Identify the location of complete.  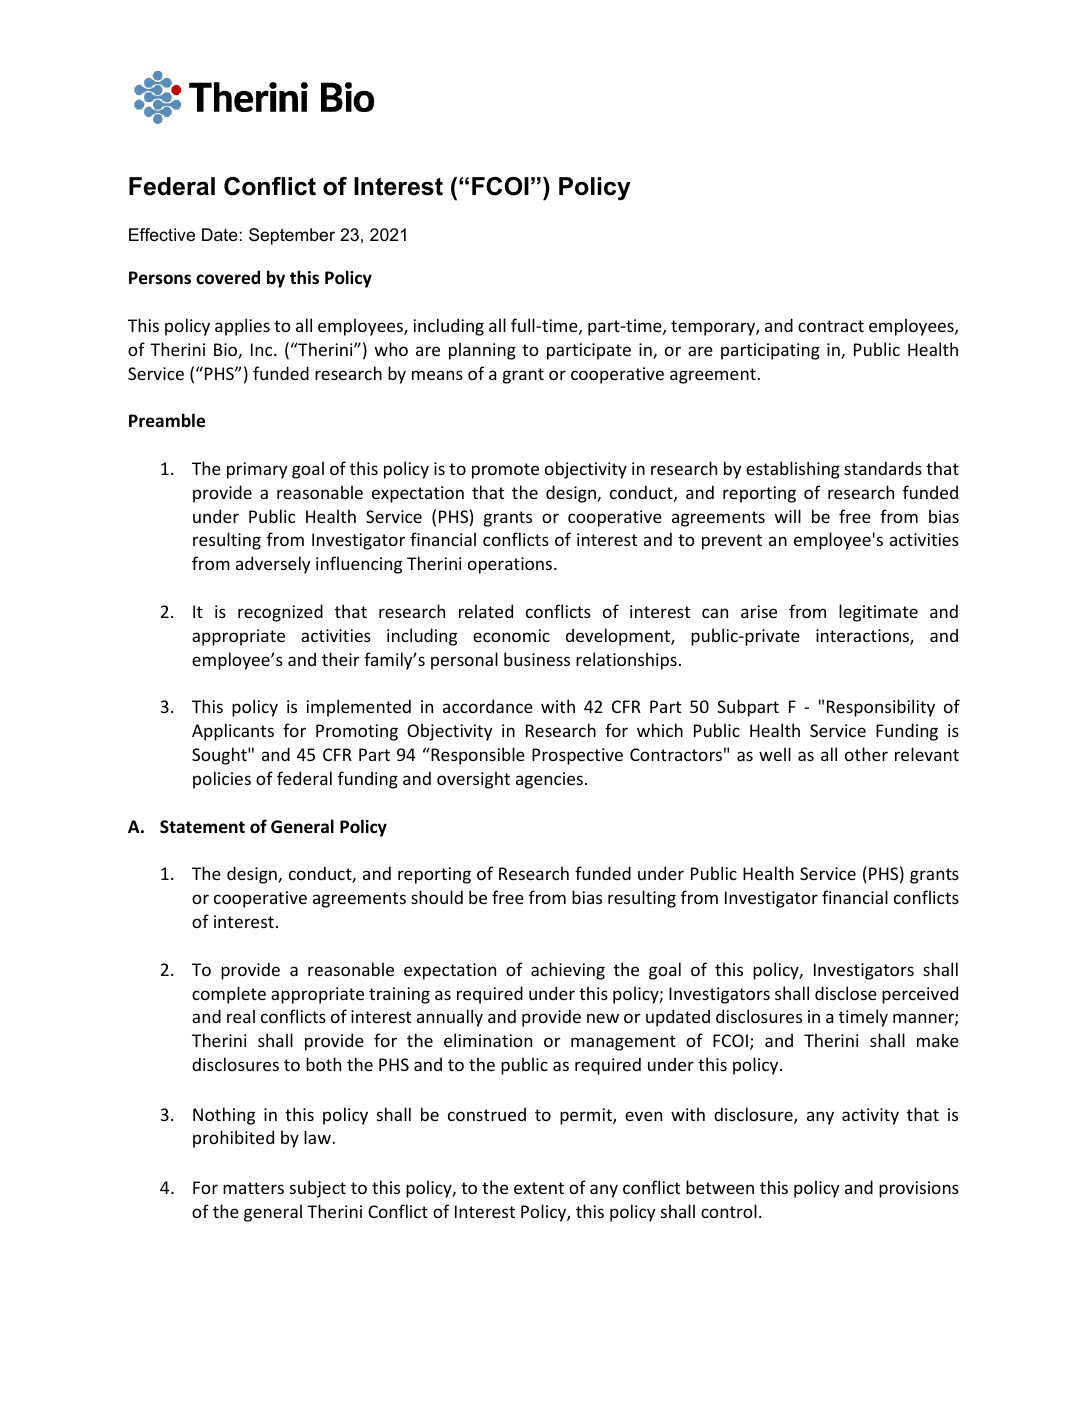
(229, 995).
